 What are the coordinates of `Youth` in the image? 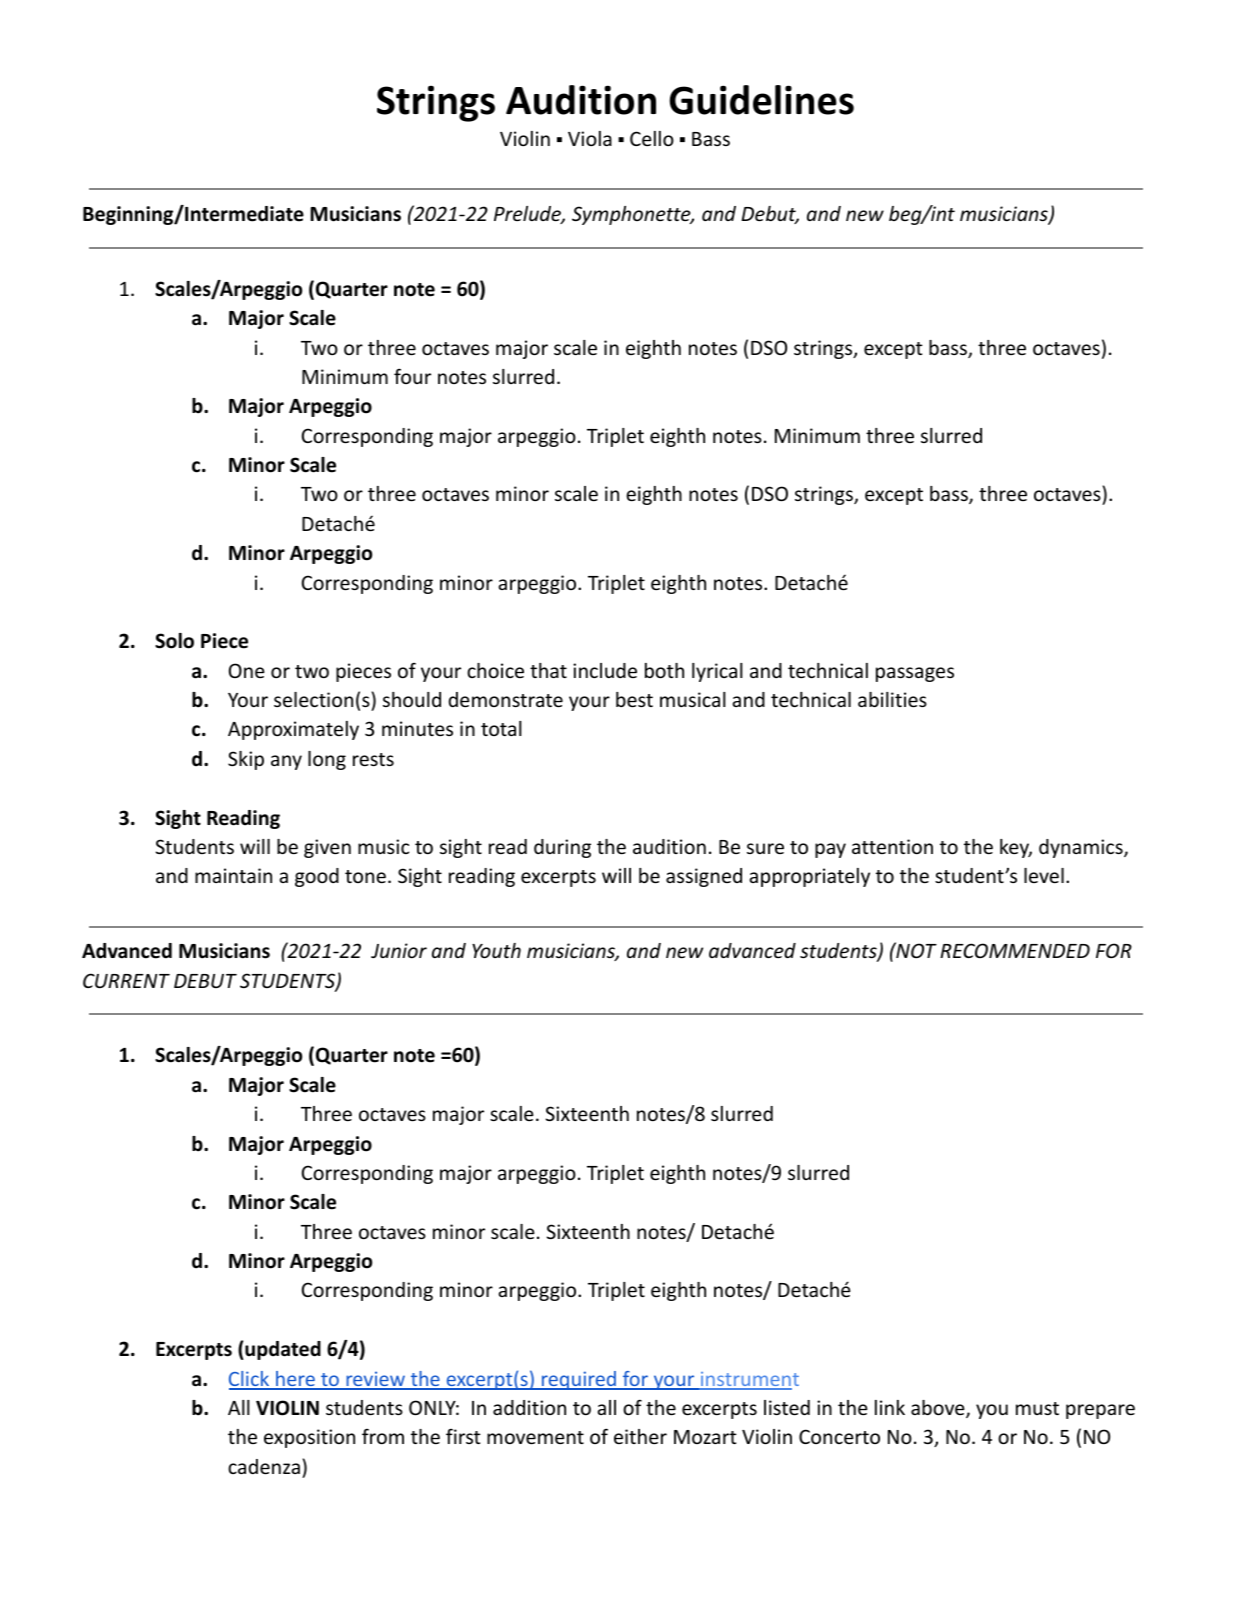 It's located at (496, 950).
